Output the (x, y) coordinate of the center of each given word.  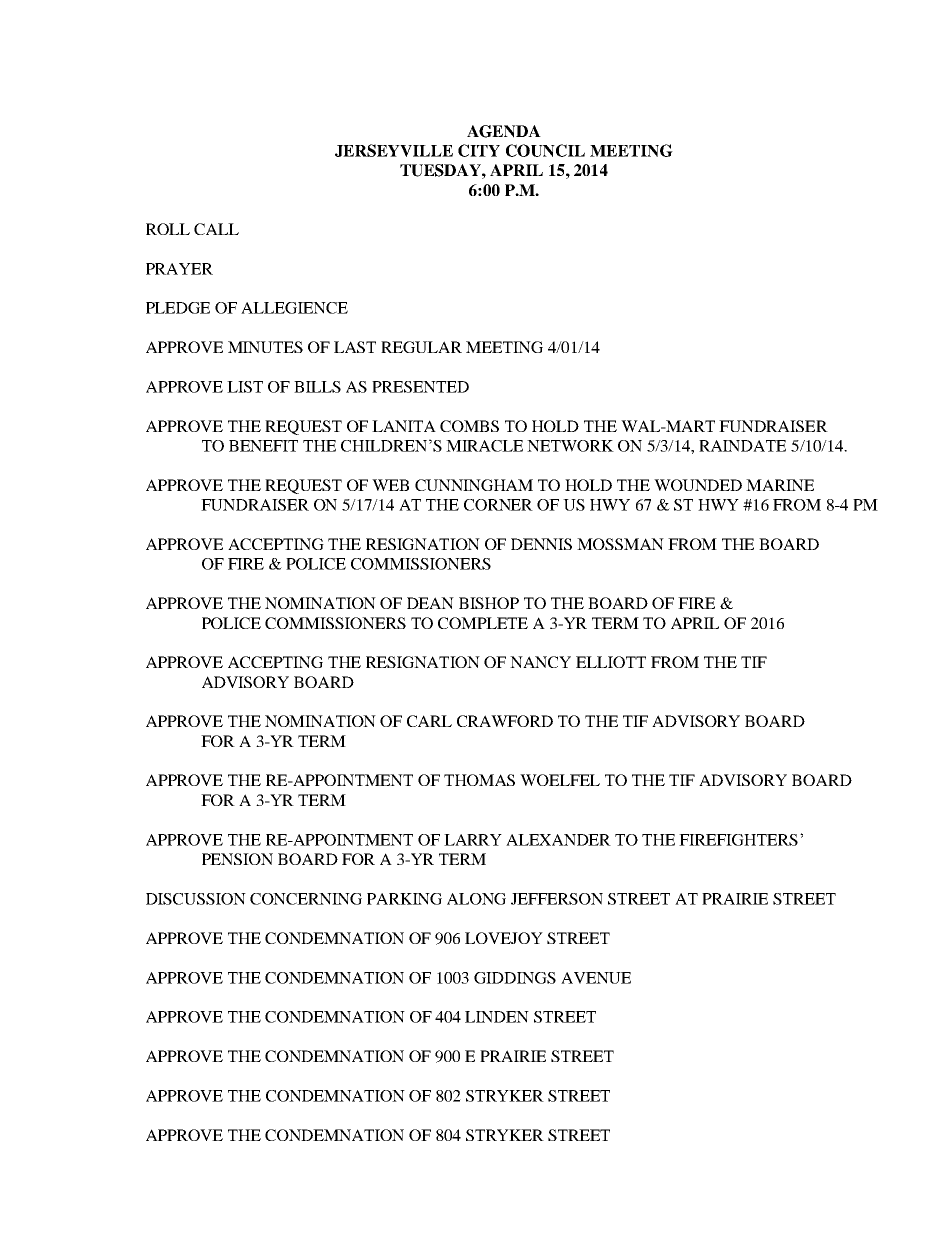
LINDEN (497, 1017)
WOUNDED (698, 485)
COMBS (469, 426)
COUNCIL (545, 150)
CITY (479, 150)
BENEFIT (263, 446)
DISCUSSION (196, 899)
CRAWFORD (505, 721)
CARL (429, 721)
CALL (216, 229)
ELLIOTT (611, 662)
